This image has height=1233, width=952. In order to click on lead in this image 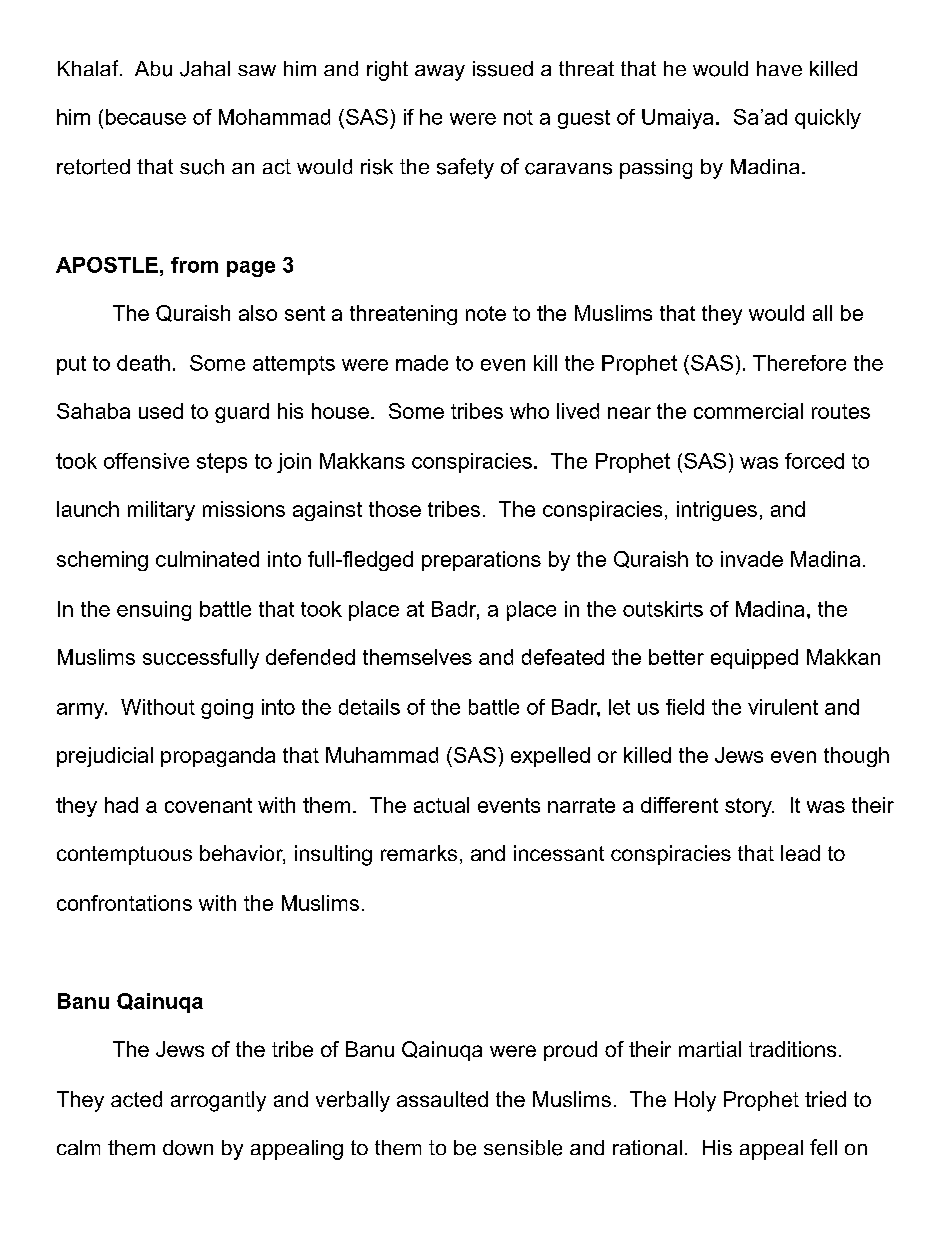, I will do `click(800, 853)`.
